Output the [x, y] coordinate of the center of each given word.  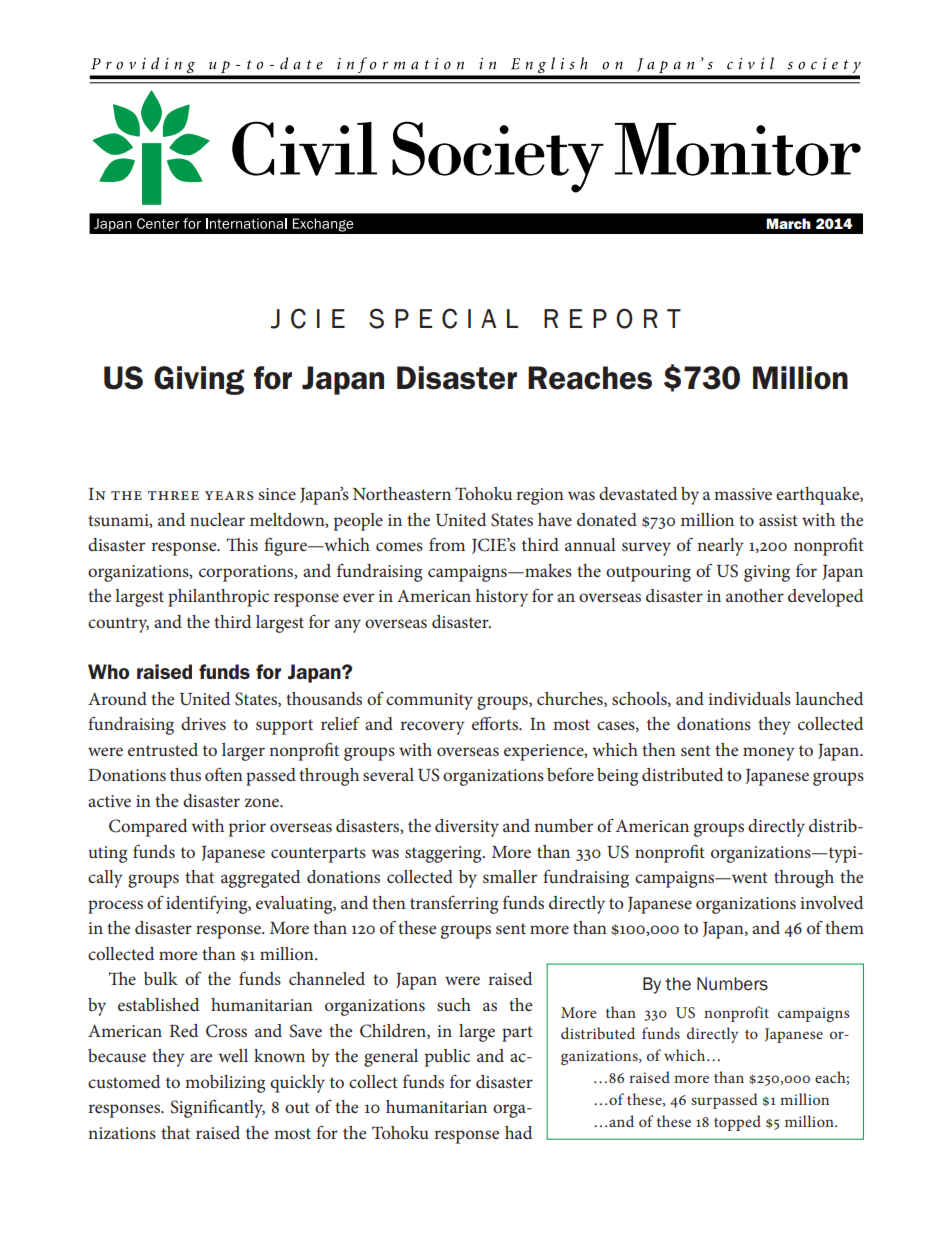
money [769, 754]
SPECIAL [443, 318]
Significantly [217, 1109]
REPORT [612, 318]
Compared [148, 828]
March [788, 223]
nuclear [217, 519]
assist [778, 520]
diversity [467, 828]
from [447, 544]
